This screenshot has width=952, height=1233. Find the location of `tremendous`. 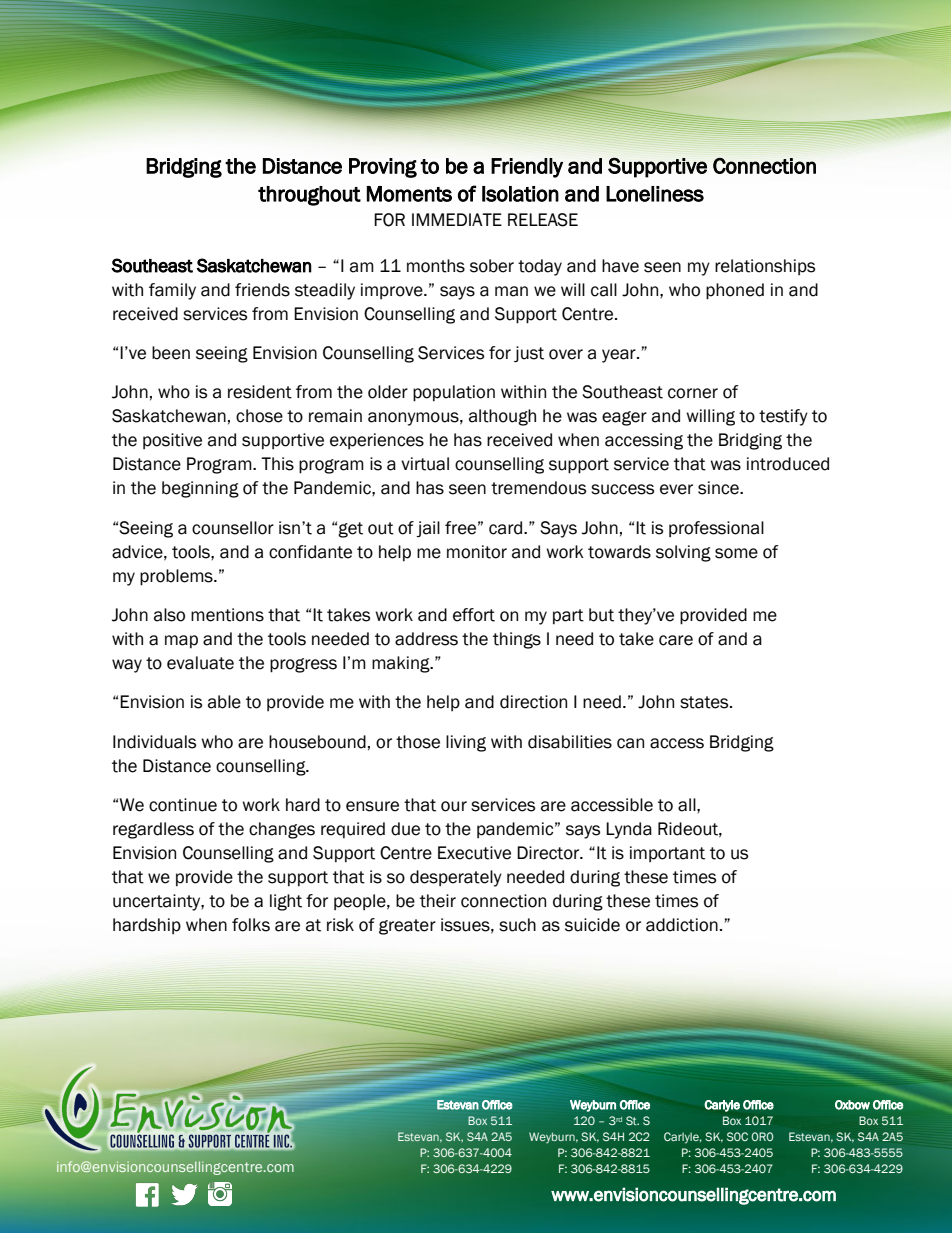

tremendous is located at coordinates (538, 488).
